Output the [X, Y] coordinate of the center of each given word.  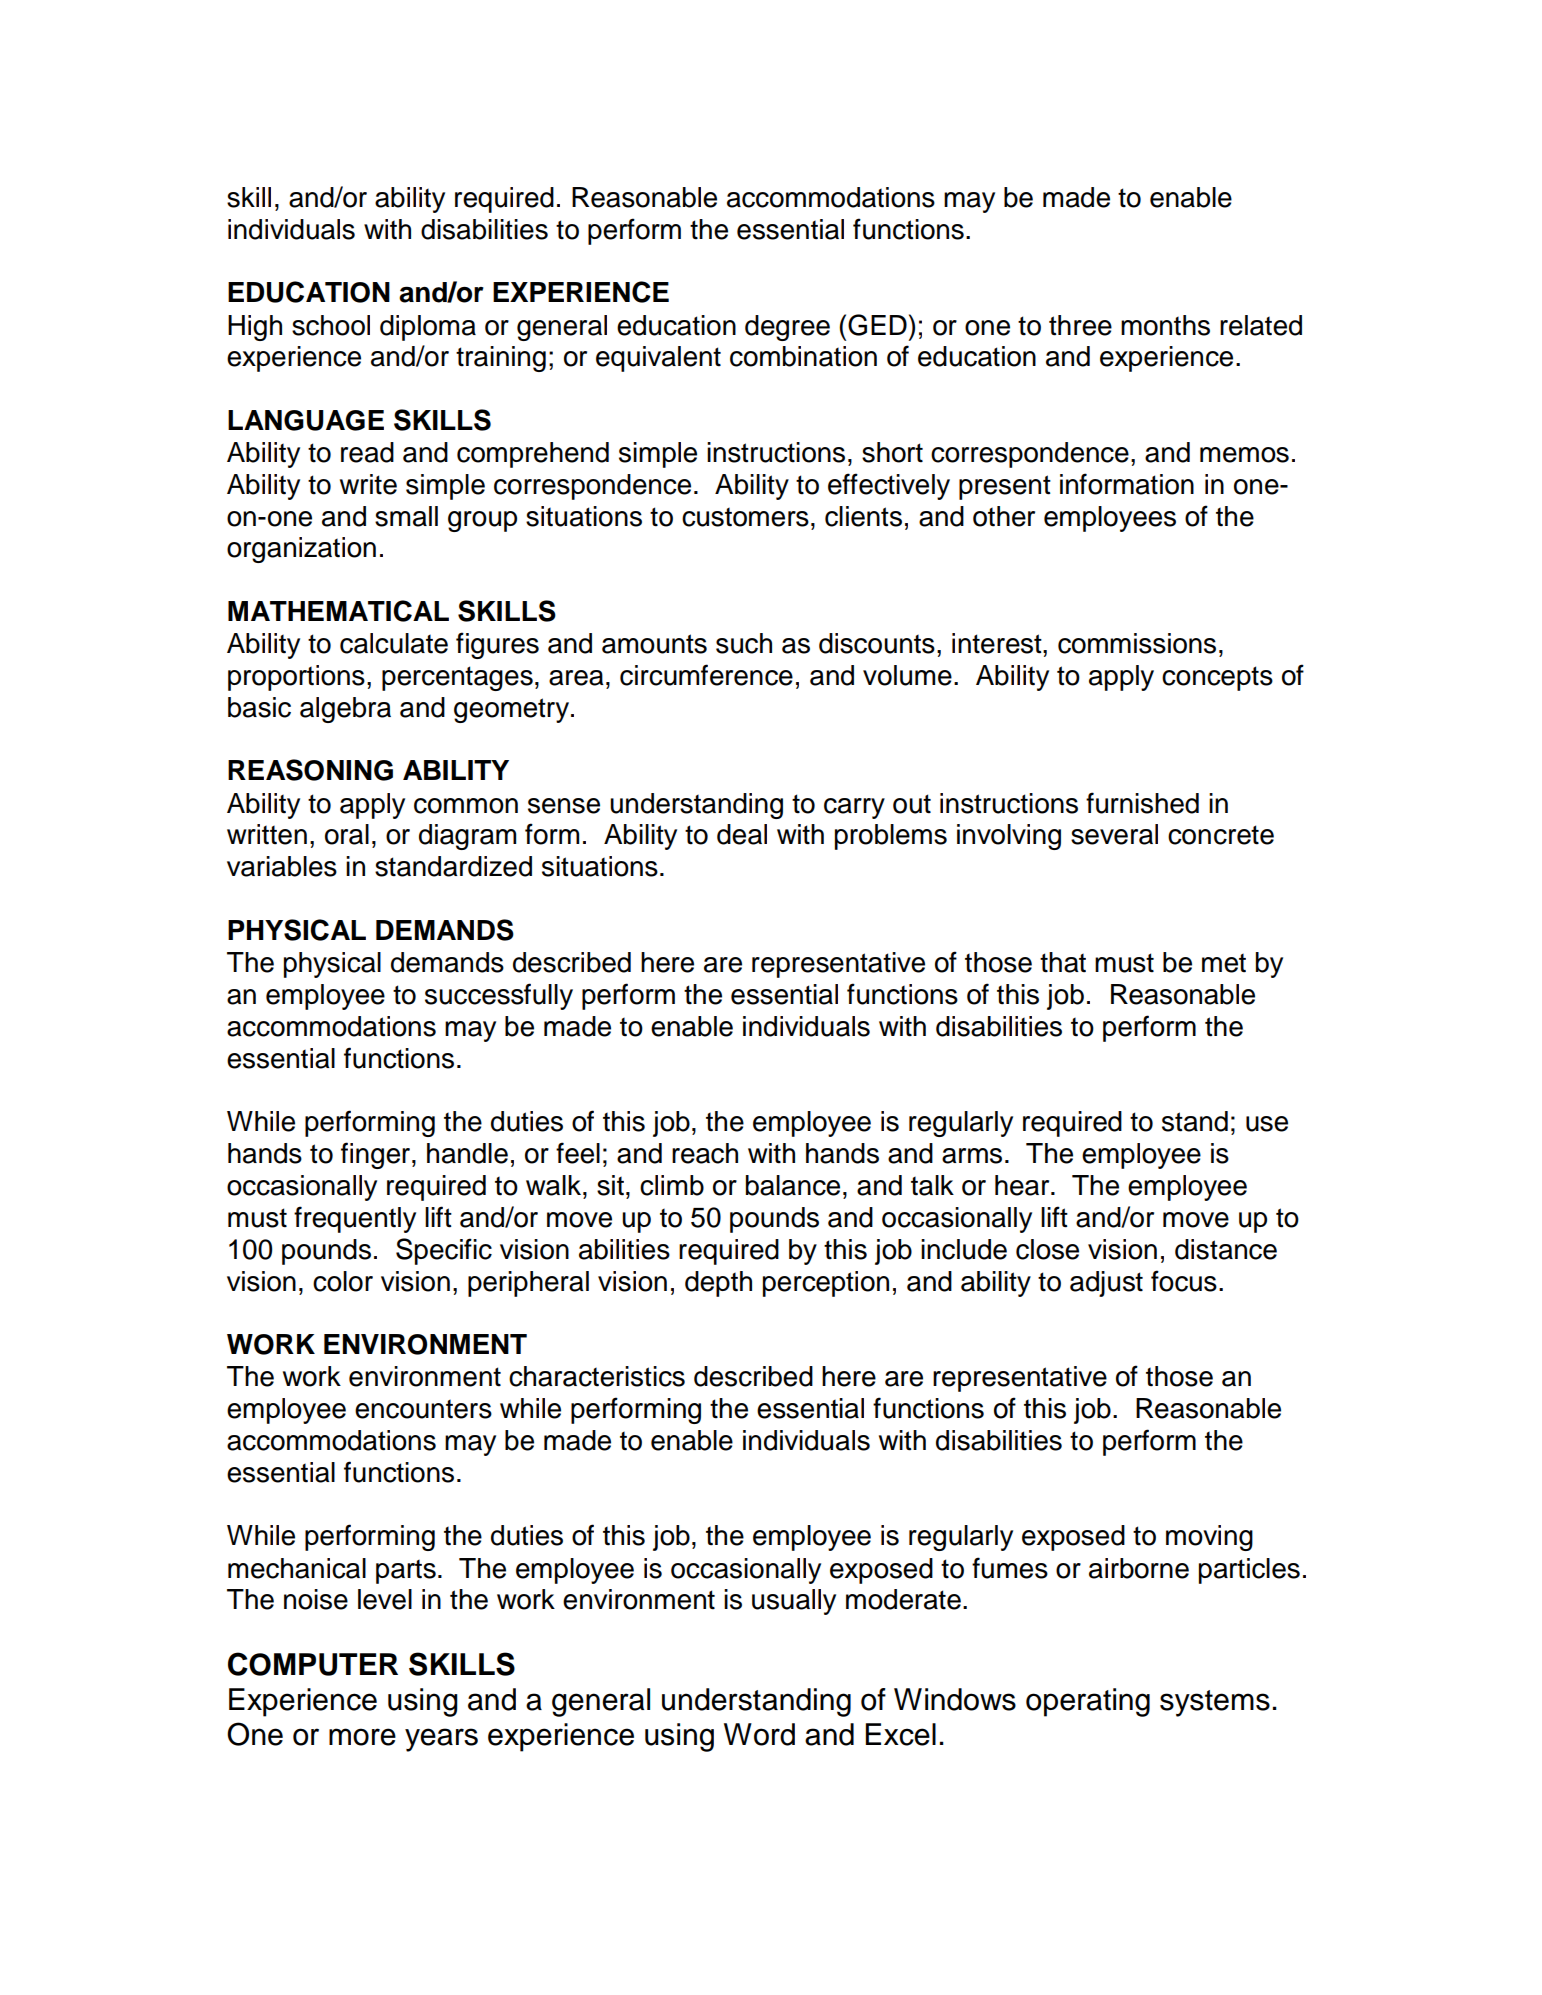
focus [1184, 1281]
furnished [1142, 803]
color [343, 1281]
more [362, 1737]
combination [803, 356]
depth [718, 1284]
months [1165, 325]
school [331, 325]
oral [347, 834]
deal [742, 834]
